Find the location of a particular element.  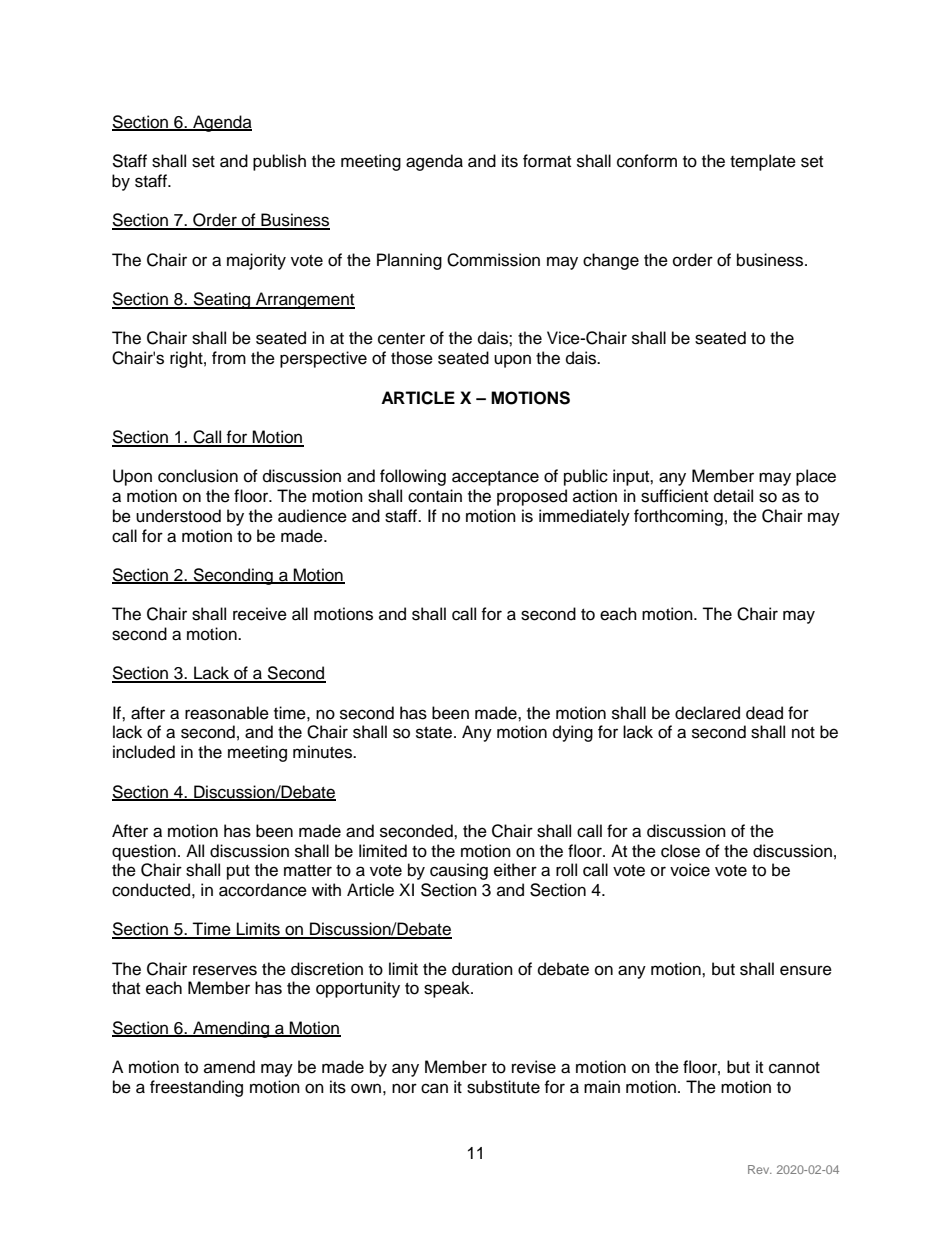

receive is located at coordinates (260, 614).
